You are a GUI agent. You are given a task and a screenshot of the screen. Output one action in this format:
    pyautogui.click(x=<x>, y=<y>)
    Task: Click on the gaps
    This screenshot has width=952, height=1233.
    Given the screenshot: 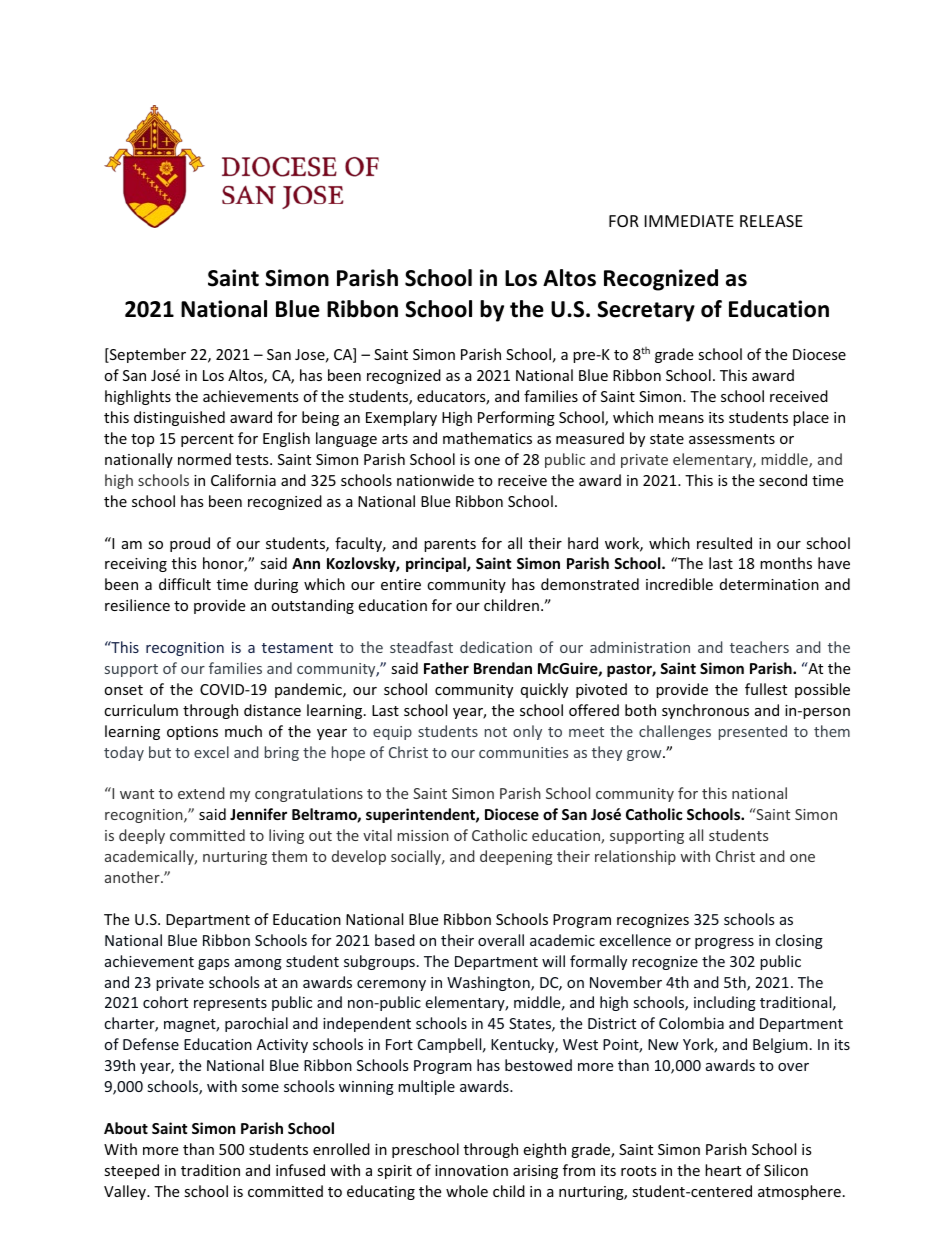 What is the action you would take?
    pyautogui.click(x=214, y=964)
